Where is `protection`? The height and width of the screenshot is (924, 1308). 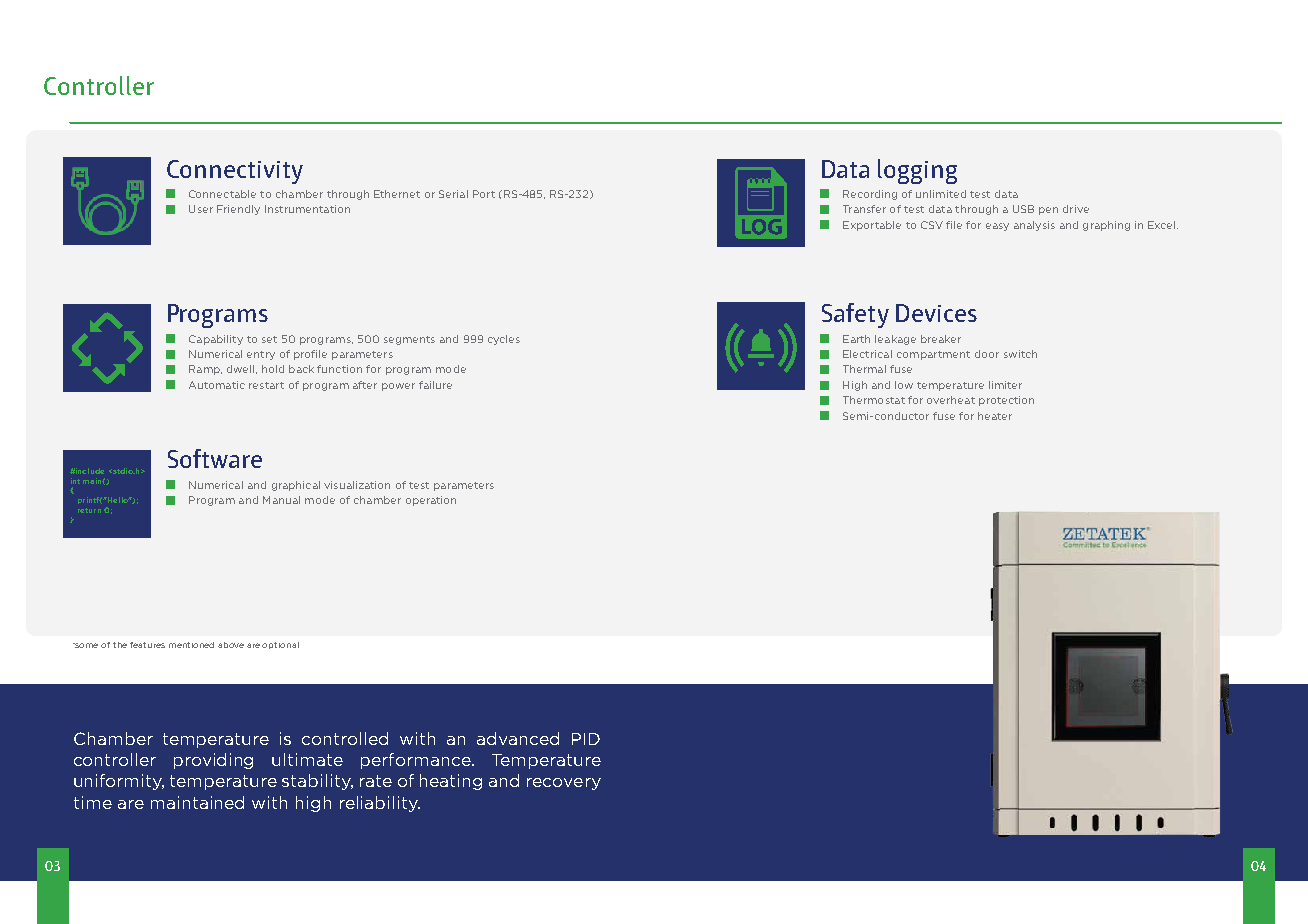
protection is located at coordinates (1006, 401).
